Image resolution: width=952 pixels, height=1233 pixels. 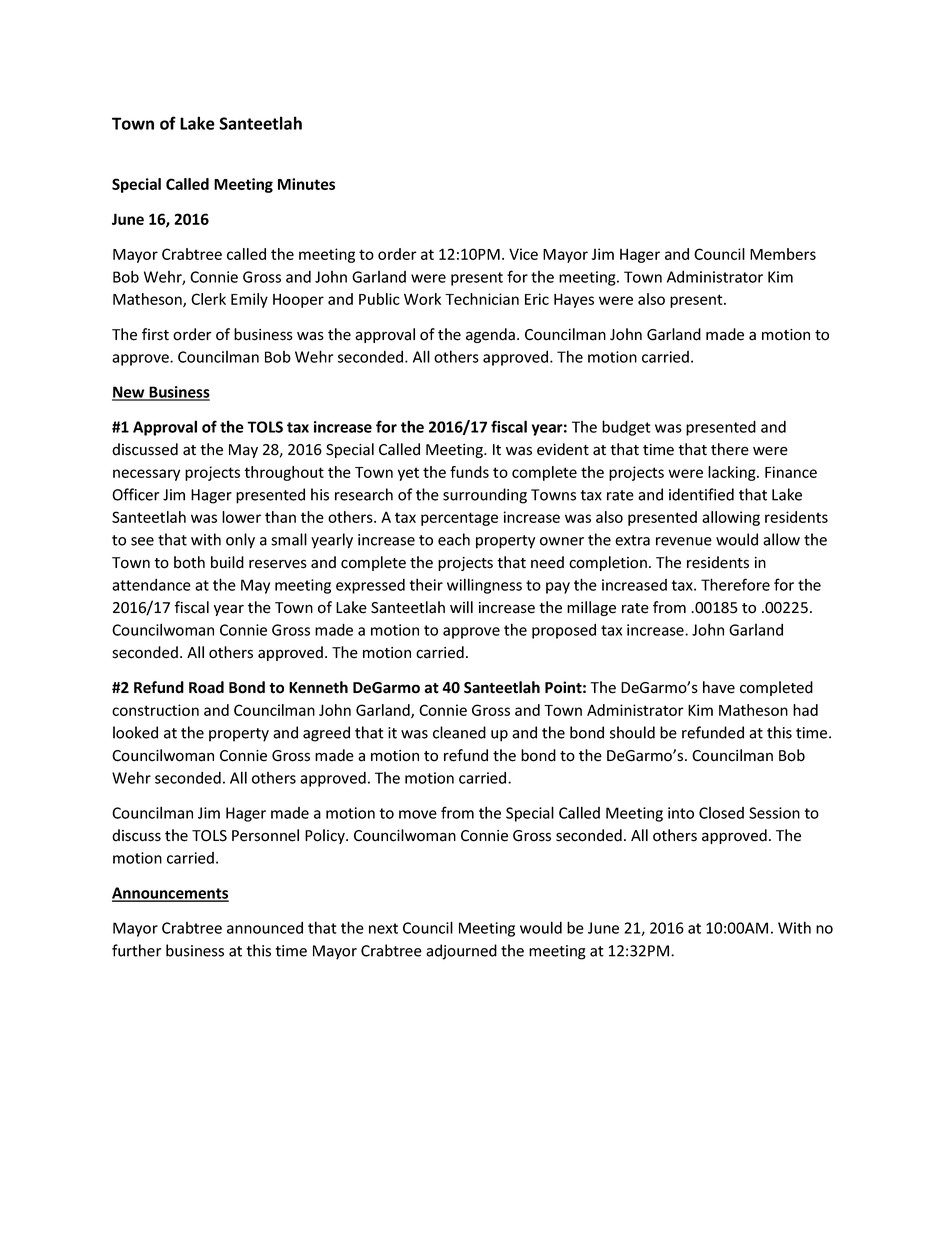 What do you see at coordinates (459, 732) in the document?
I see `cleaned` at bounding box center [459, 732].
